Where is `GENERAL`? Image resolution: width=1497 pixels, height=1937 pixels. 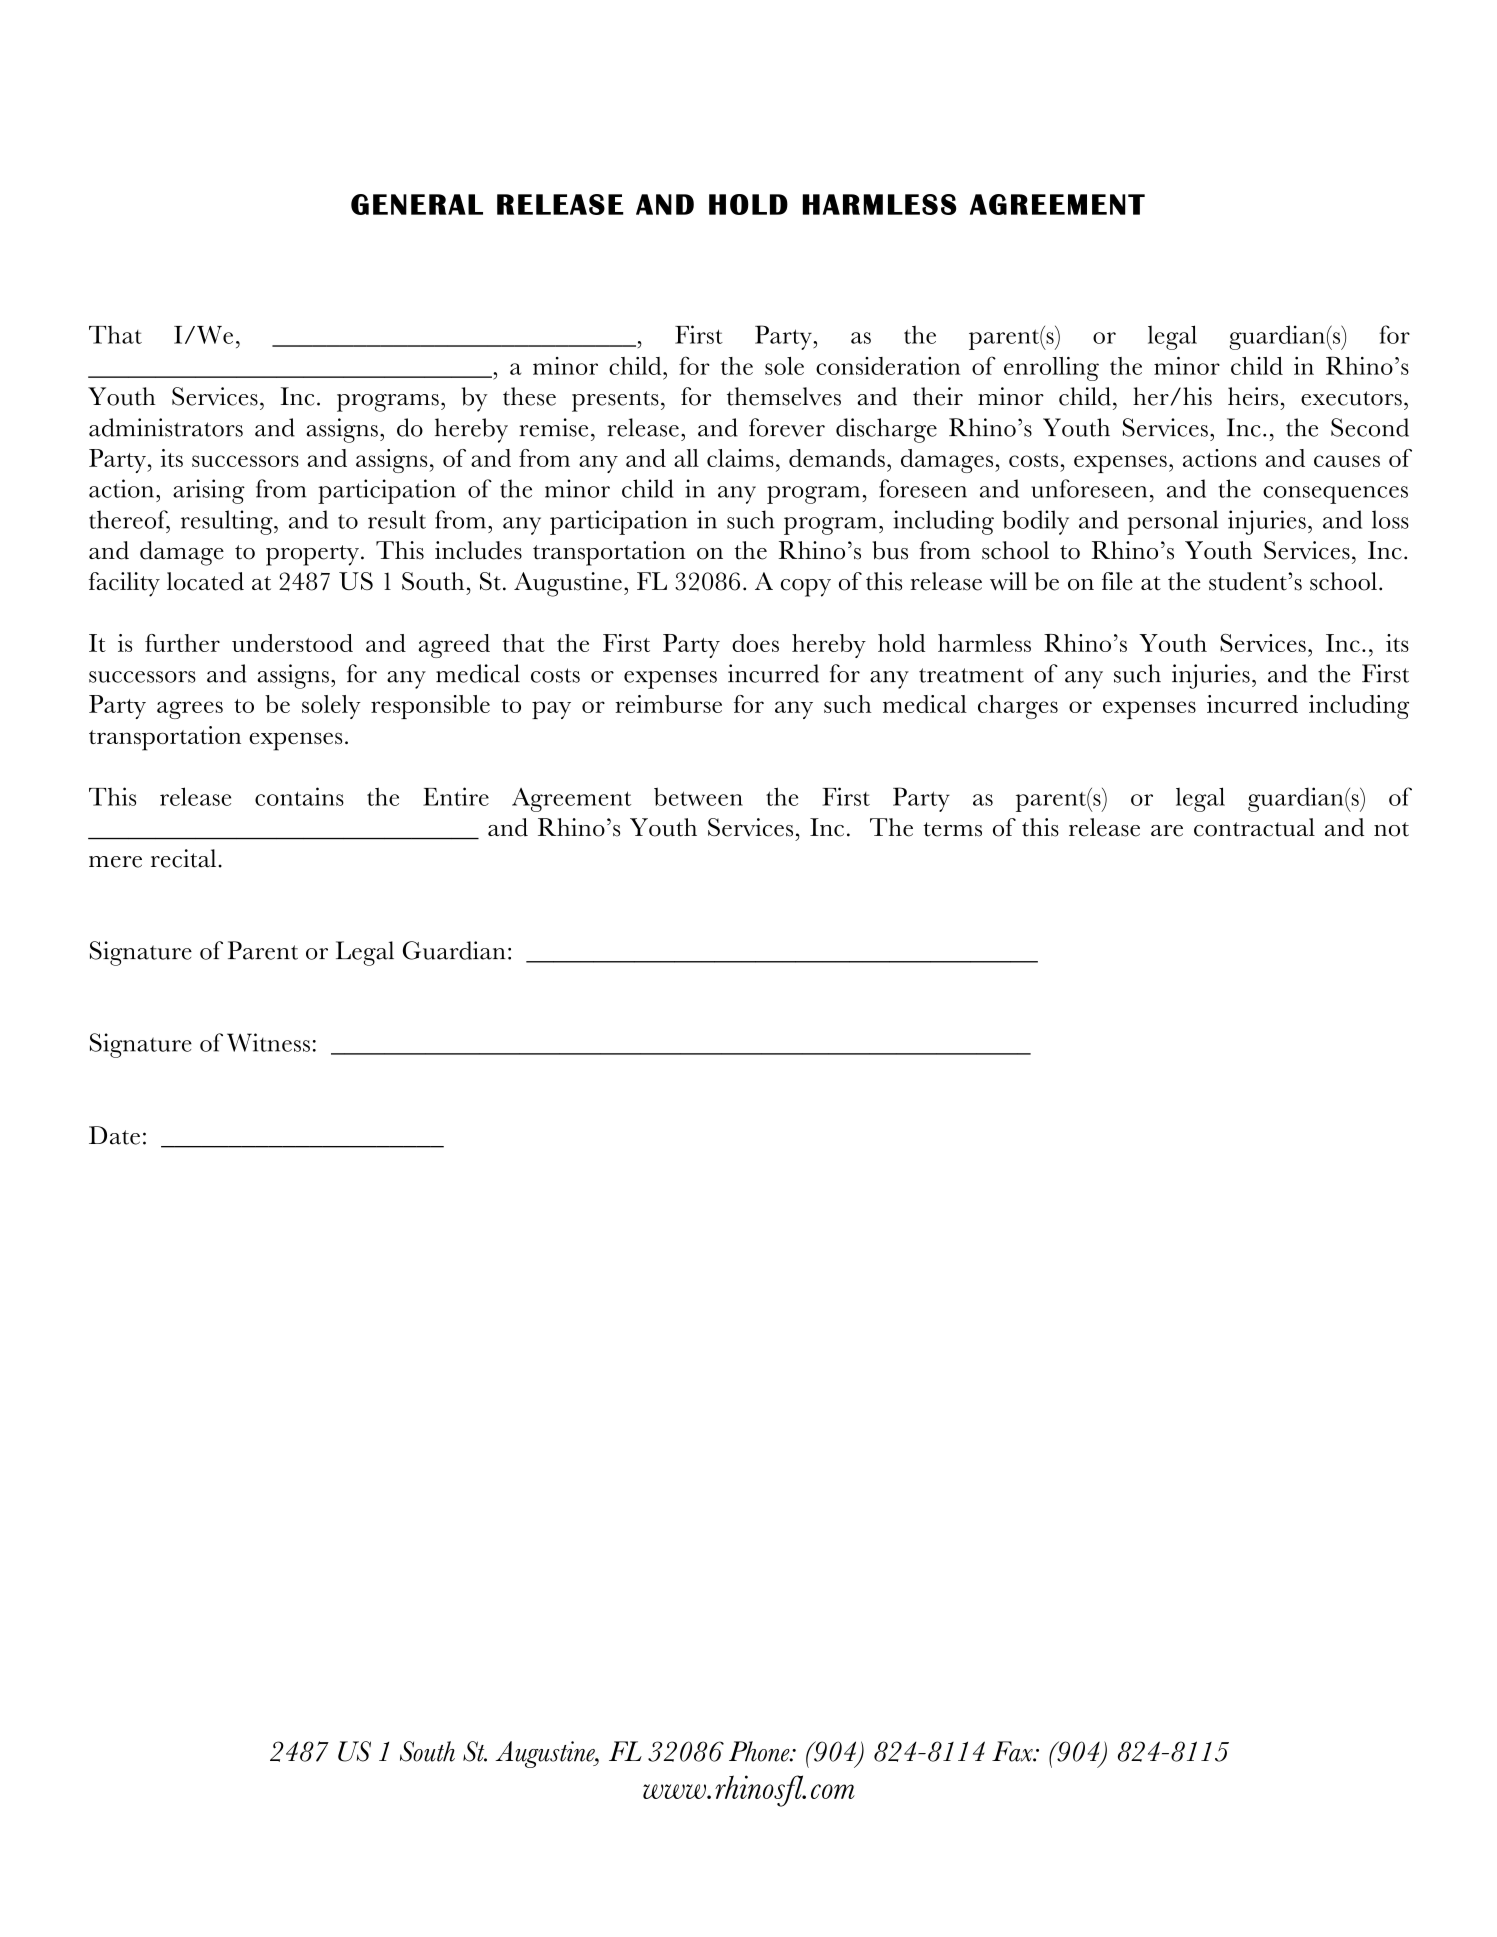
GENERAL is located at coordinates (417, 204).
